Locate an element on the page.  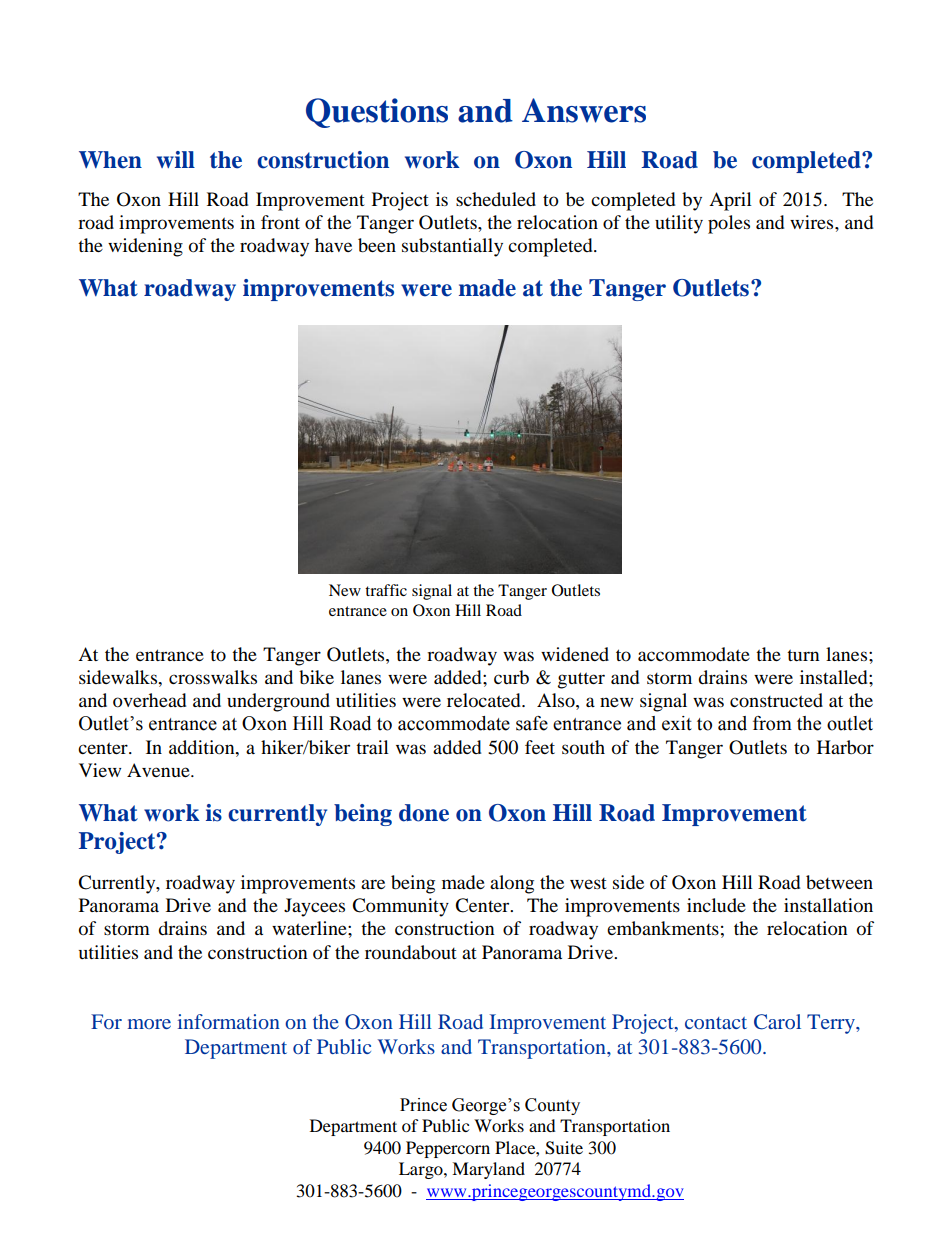
scheduled is located at coordinates (496, 199).
